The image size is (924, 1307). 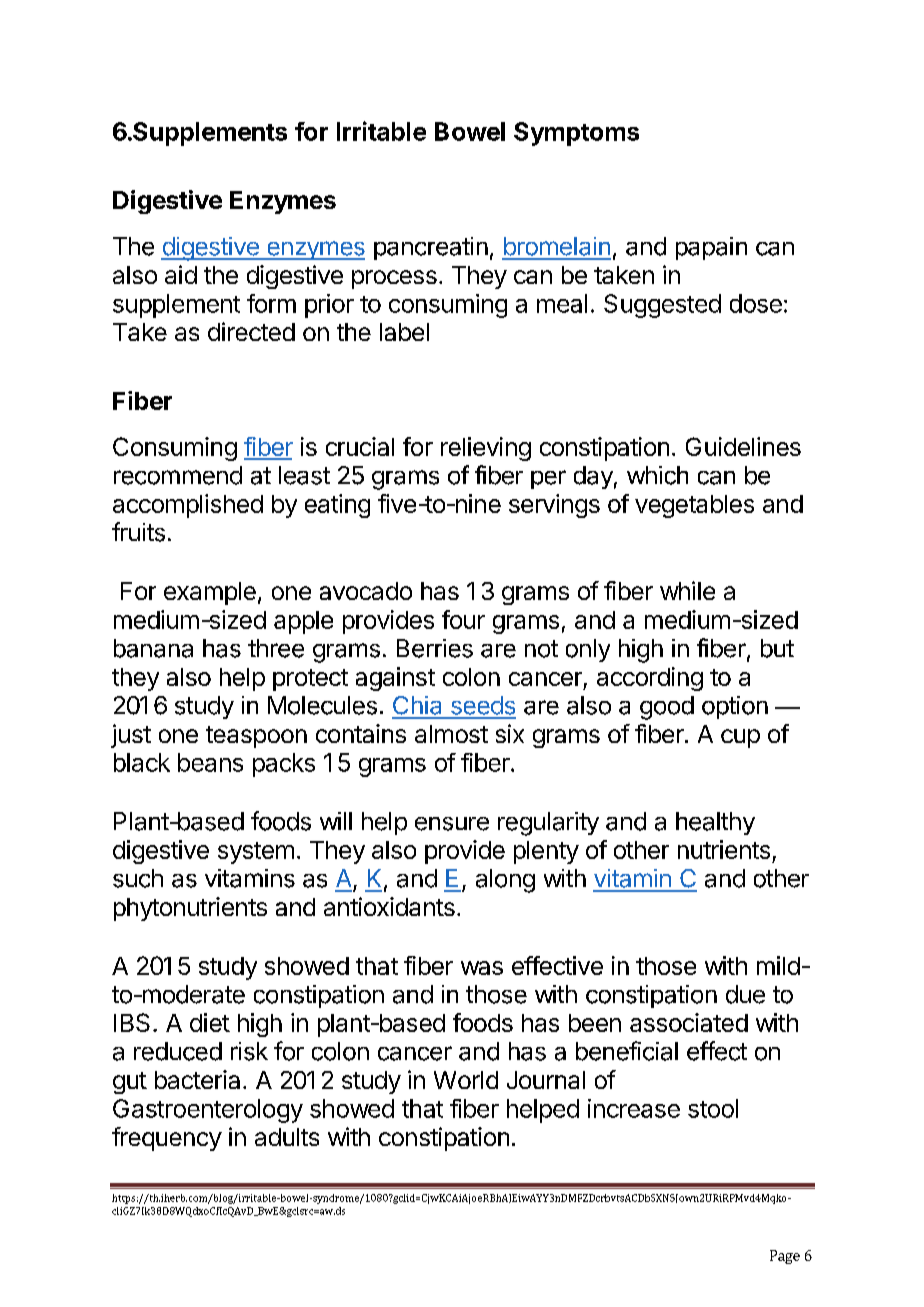 I want to click on papain, so click(x=711, y=248).
